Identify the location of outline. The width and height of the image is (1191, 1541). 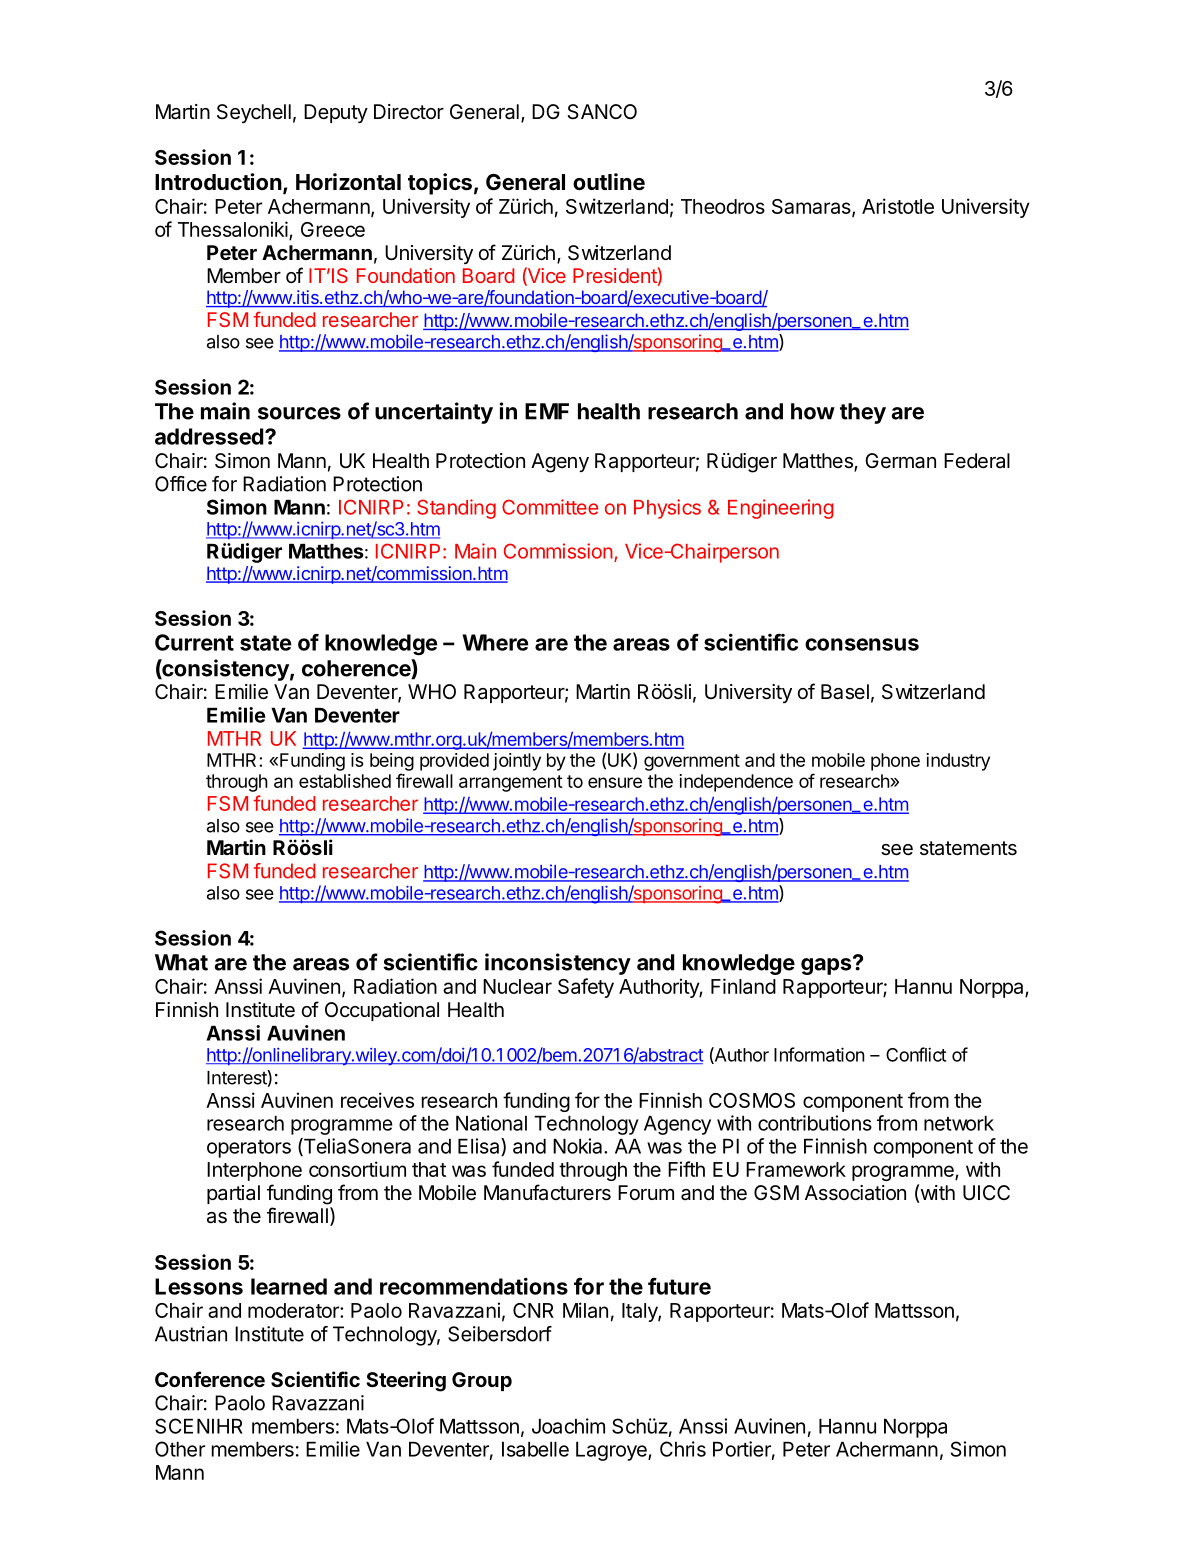
(609, 182).
